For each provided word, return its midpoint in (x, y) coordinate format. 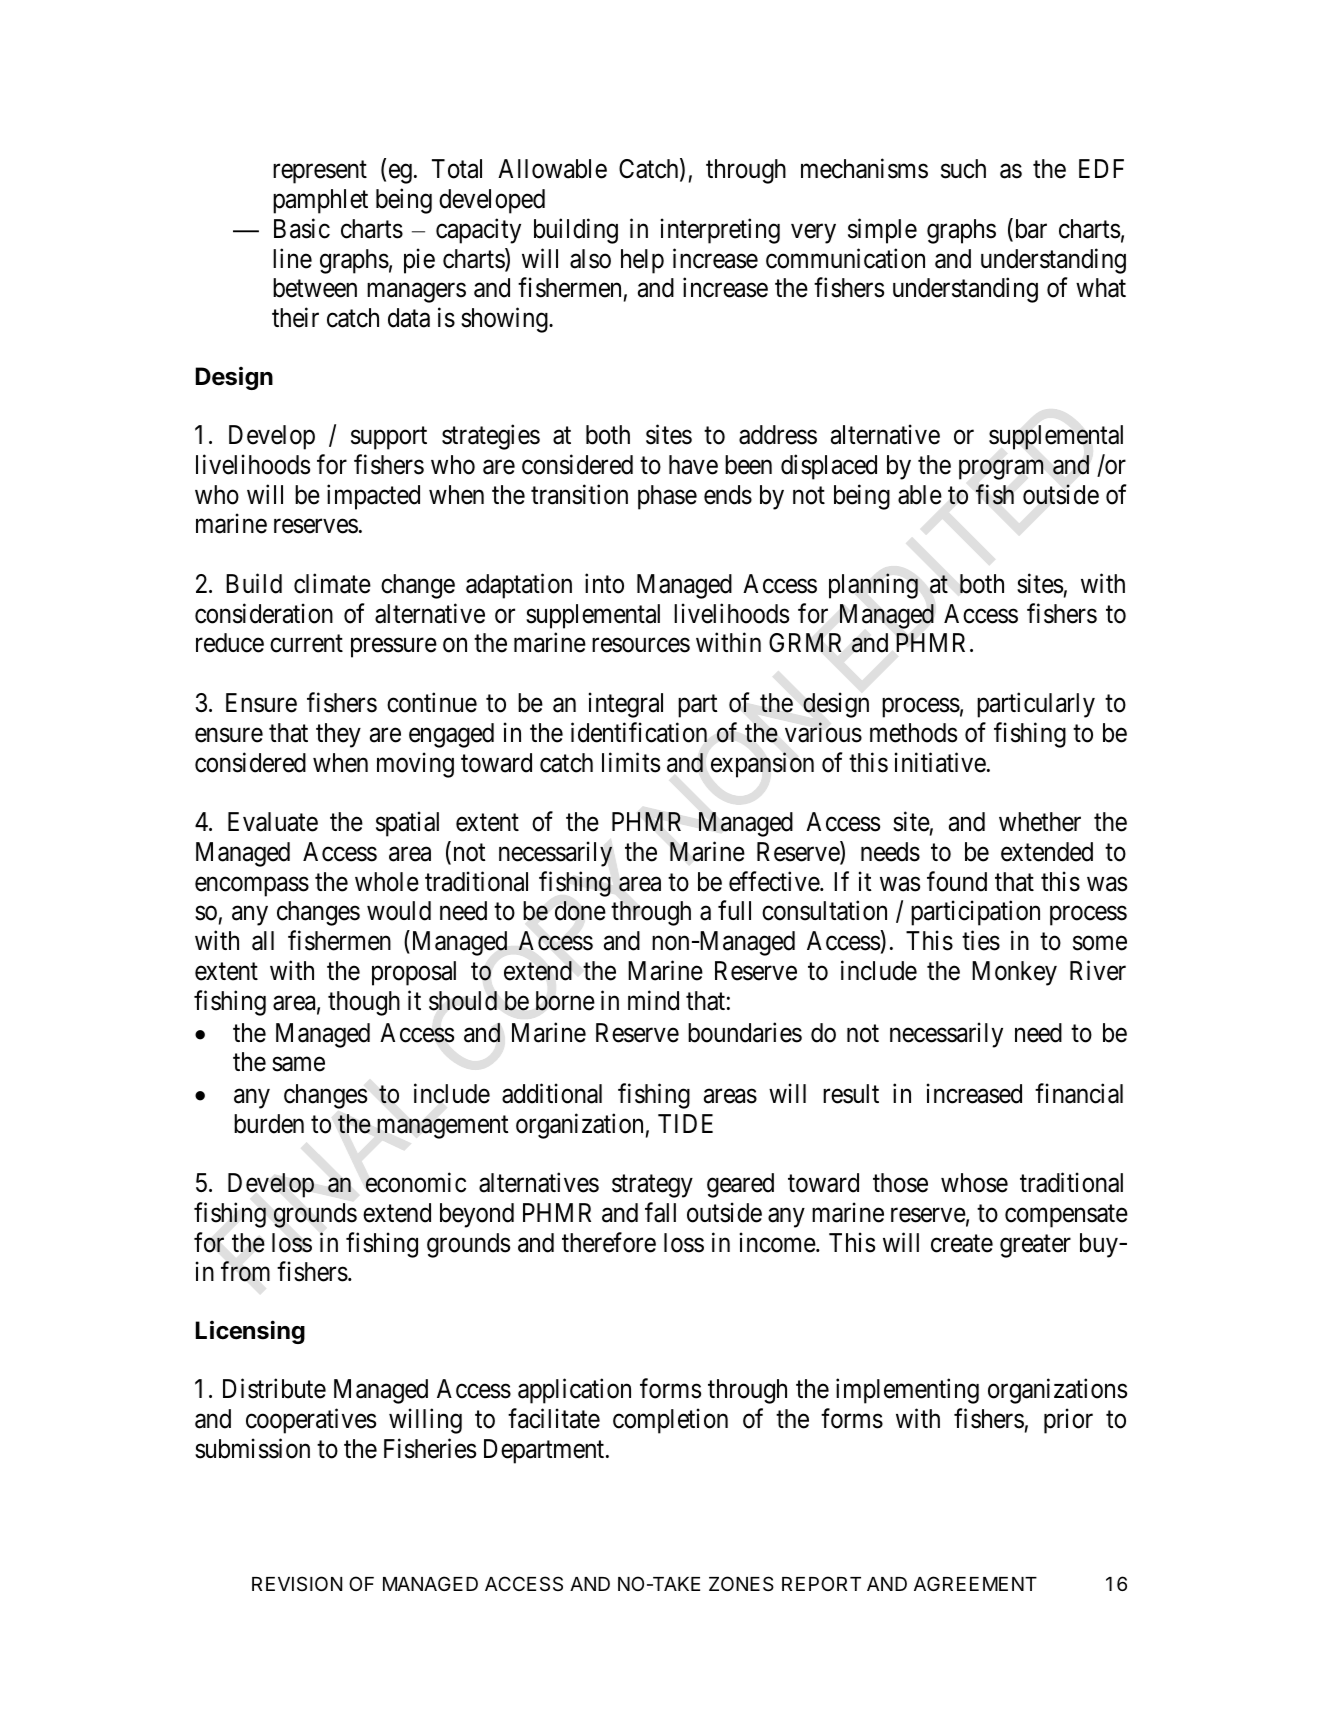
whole (387, 882)
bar (1029, 229)
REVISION (297, 1583)
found (957, 881)
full (734, 910)
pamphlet (320, 201)
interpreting (720, 231)
